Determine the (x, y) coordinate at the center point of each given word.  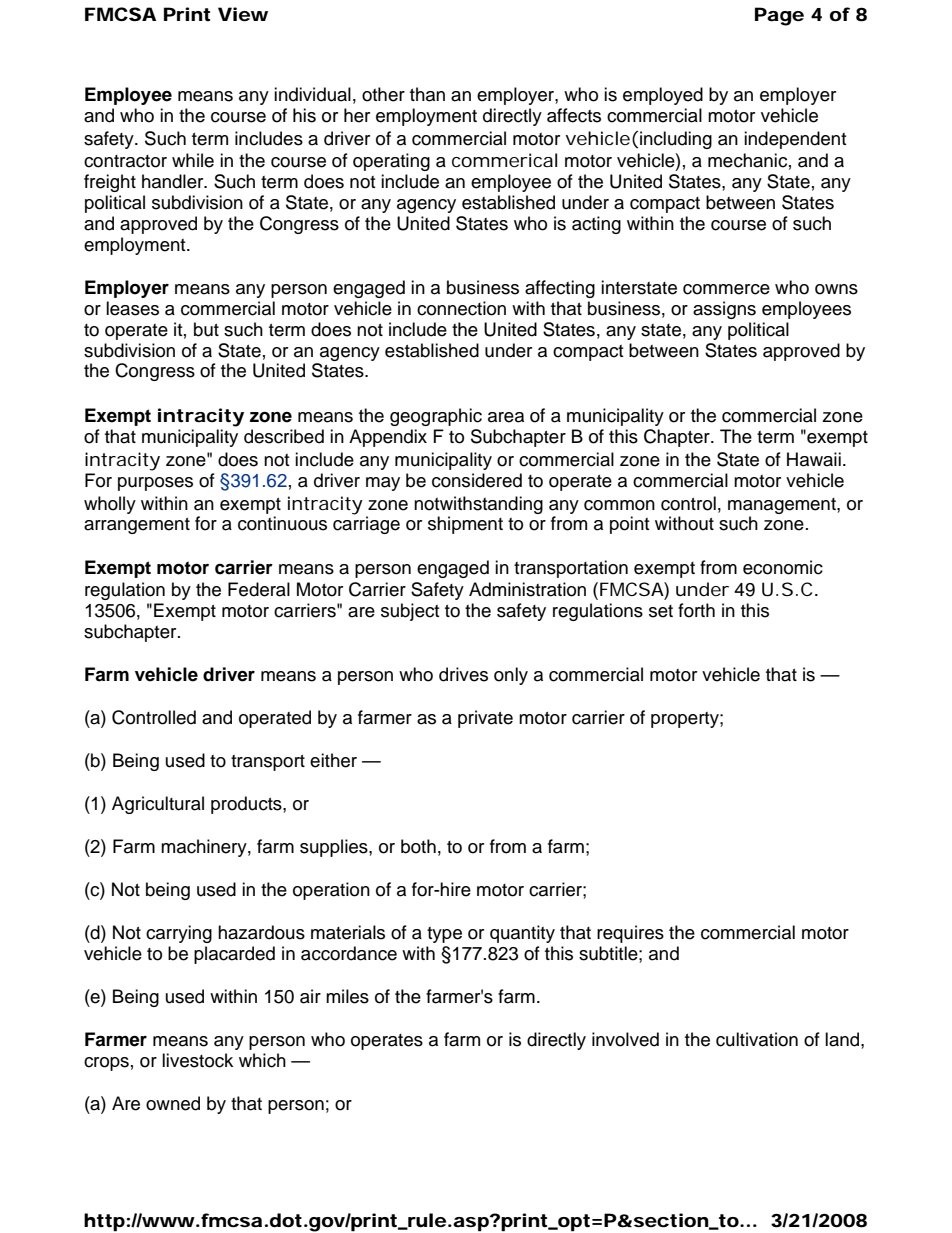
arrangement (137, 526)
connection (461, 308)
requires (630, 934)
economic (783, 567)
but (206, 329)
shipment (465, 525)
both (418, 846)
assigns (724, 310)
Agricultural (158, 805)
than (427, 94)
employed (663, 96)
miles (347, 996)
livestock (197, 1060)
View (243, 14)
